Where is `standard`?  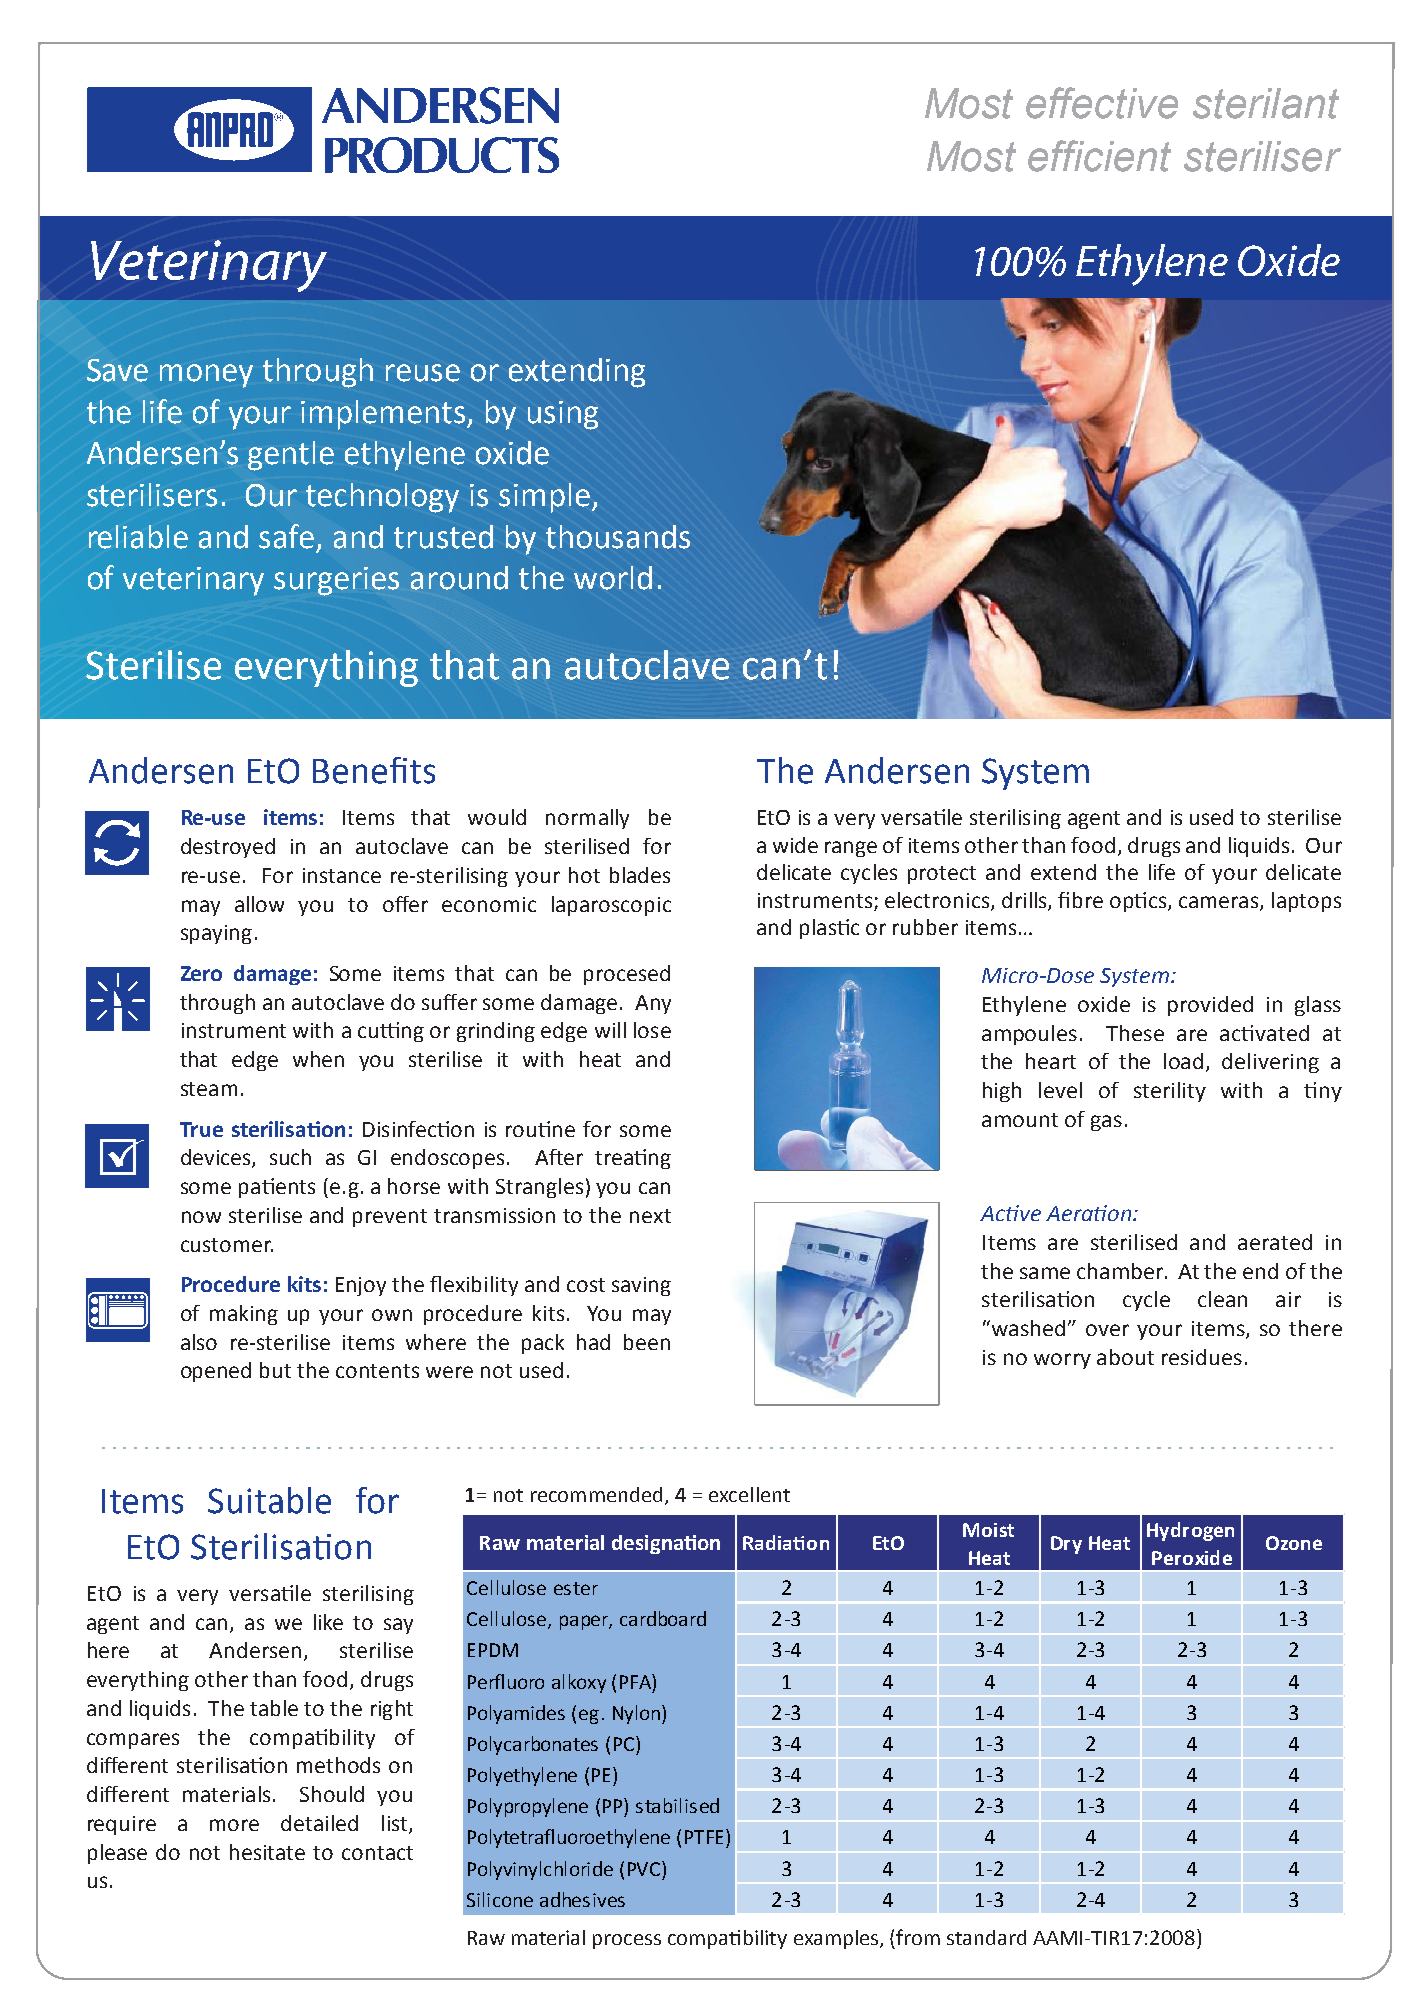
standard is located at coordinates (986, 1937).
